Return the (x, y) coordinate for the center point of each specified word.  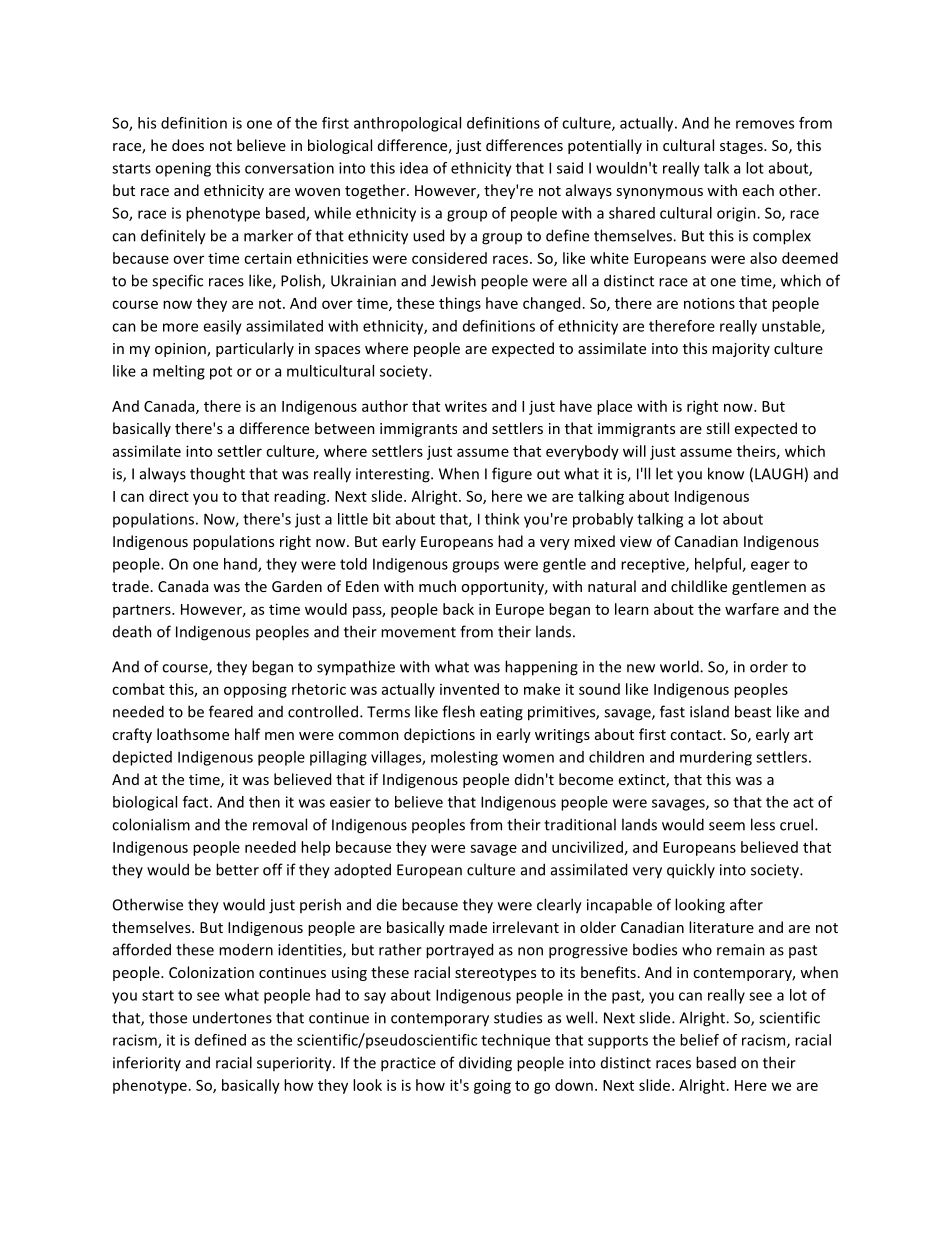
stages (742, 147)
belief (699, 1040)
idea (414, 168)
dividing (485, 1064)
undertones (232, 1017)
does (188, 145)
